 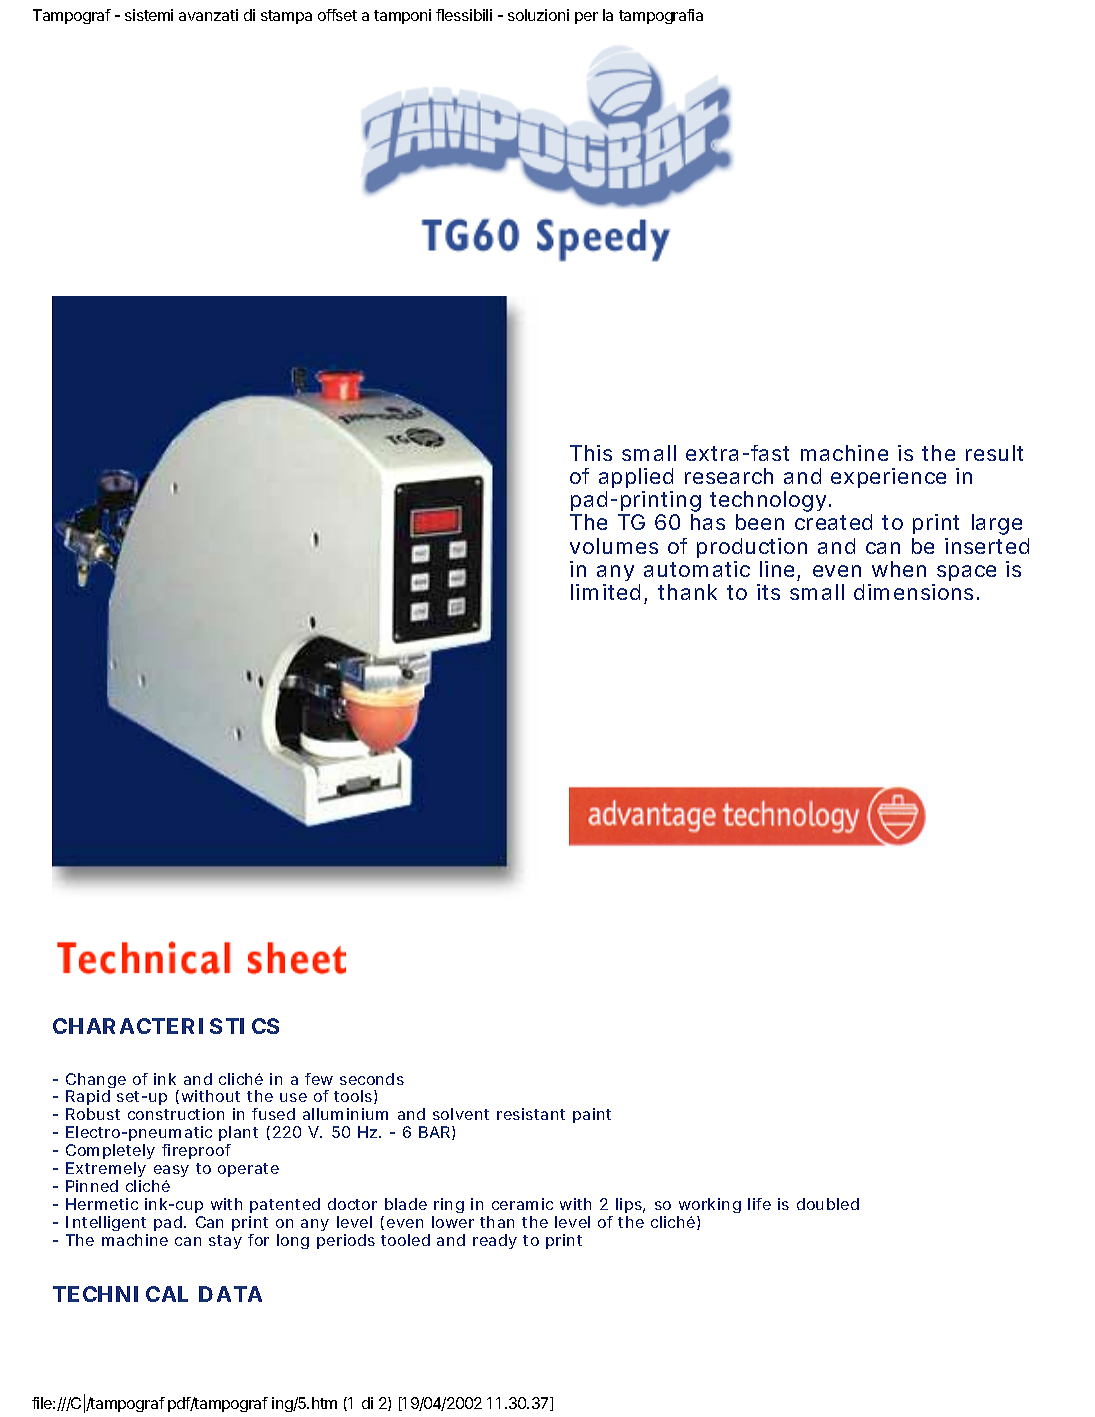 I want to click on ready, so click(x=495, y=1241).
